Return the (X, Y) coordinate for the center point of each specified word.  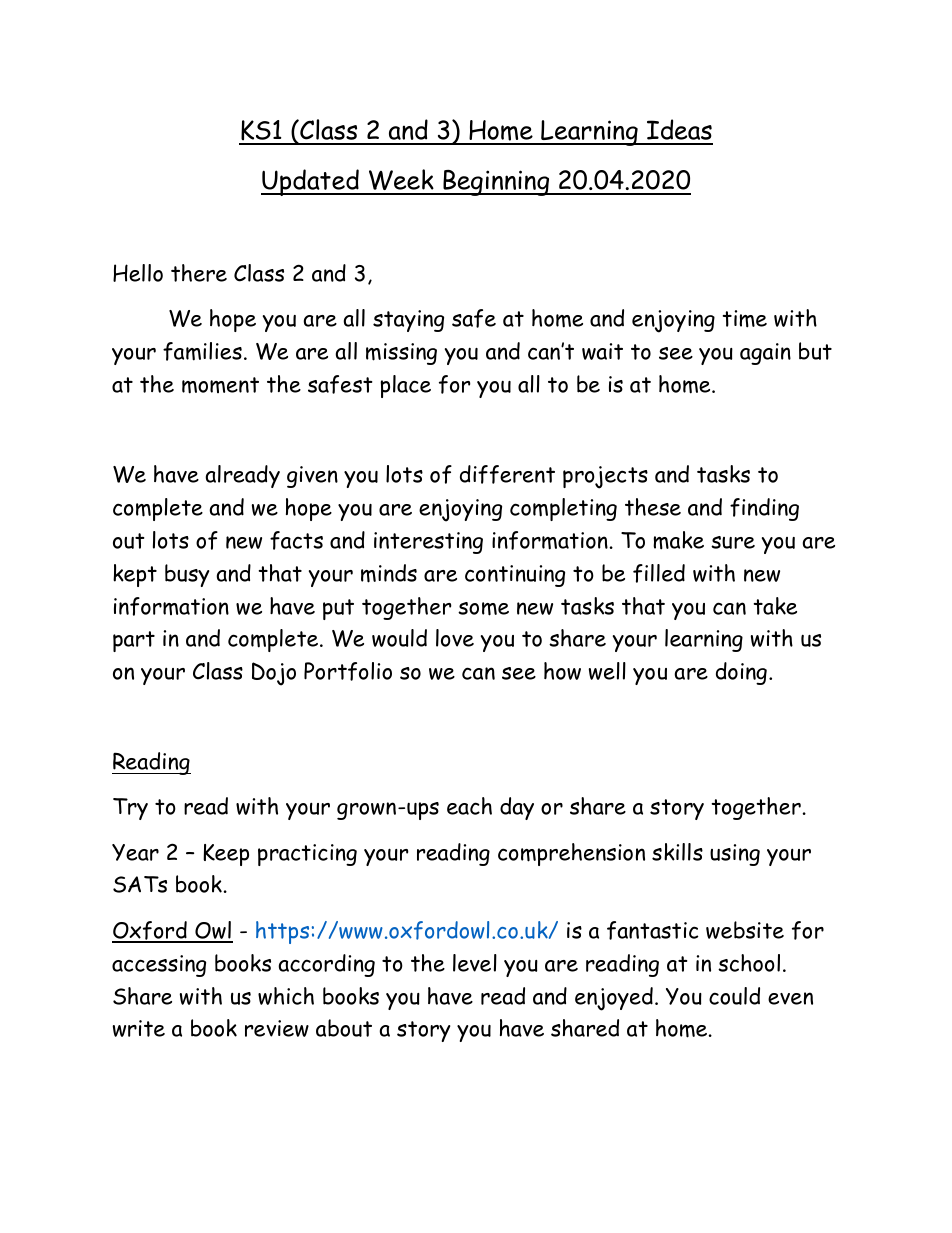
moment (220, 385)
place (405, 386)
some (483, 609)
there (199, 273)
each (469, 806)
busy (187, 575)
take (775, 606)
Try (130, 809)
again (765, 354)
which (286, 996)
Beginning (496, 183)
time (744, 319)
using (735, 855)
